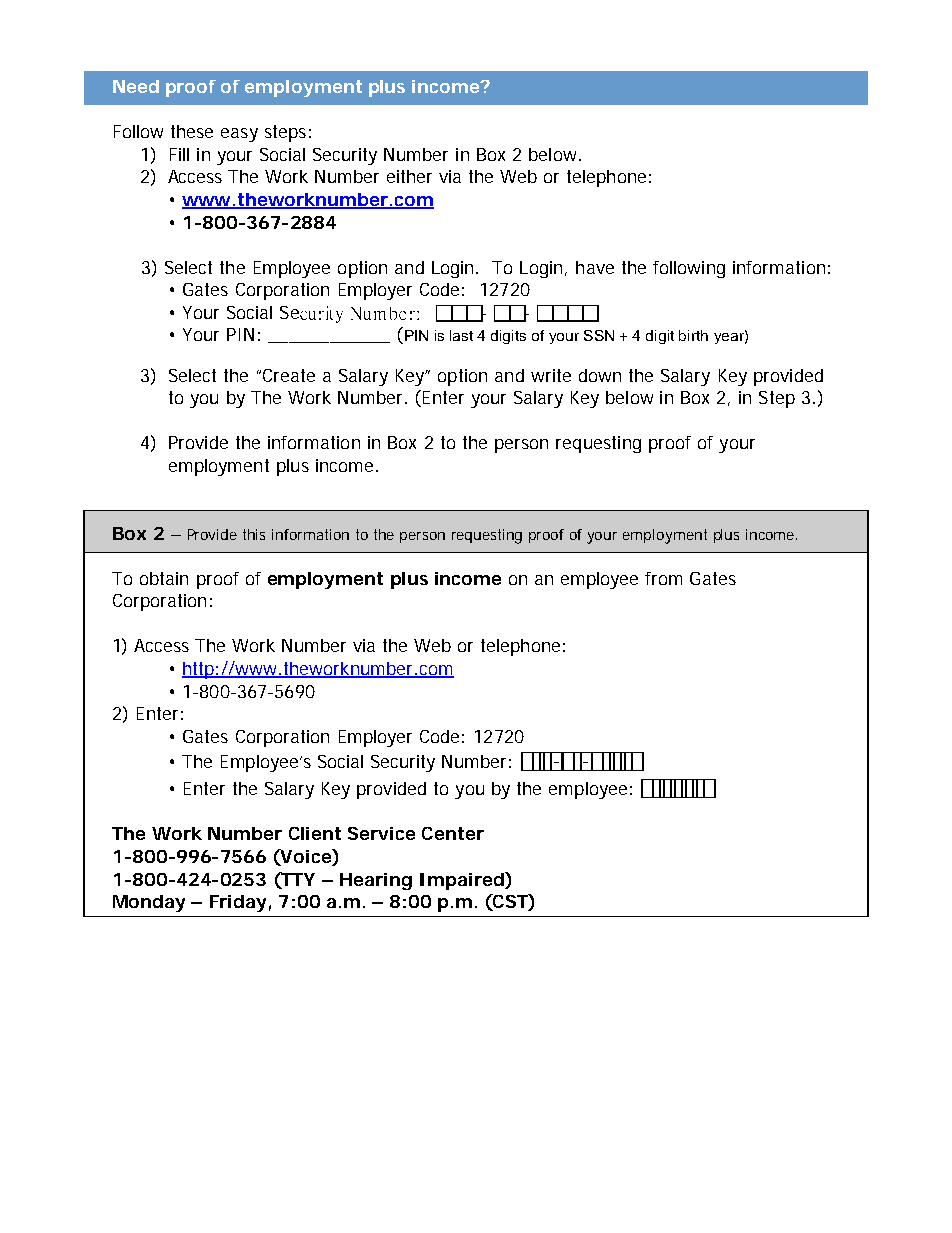 The image size is (952, 1233). Describe the element at coordinates (238, 903) in the screenshot. I see `Friday` at that location.
